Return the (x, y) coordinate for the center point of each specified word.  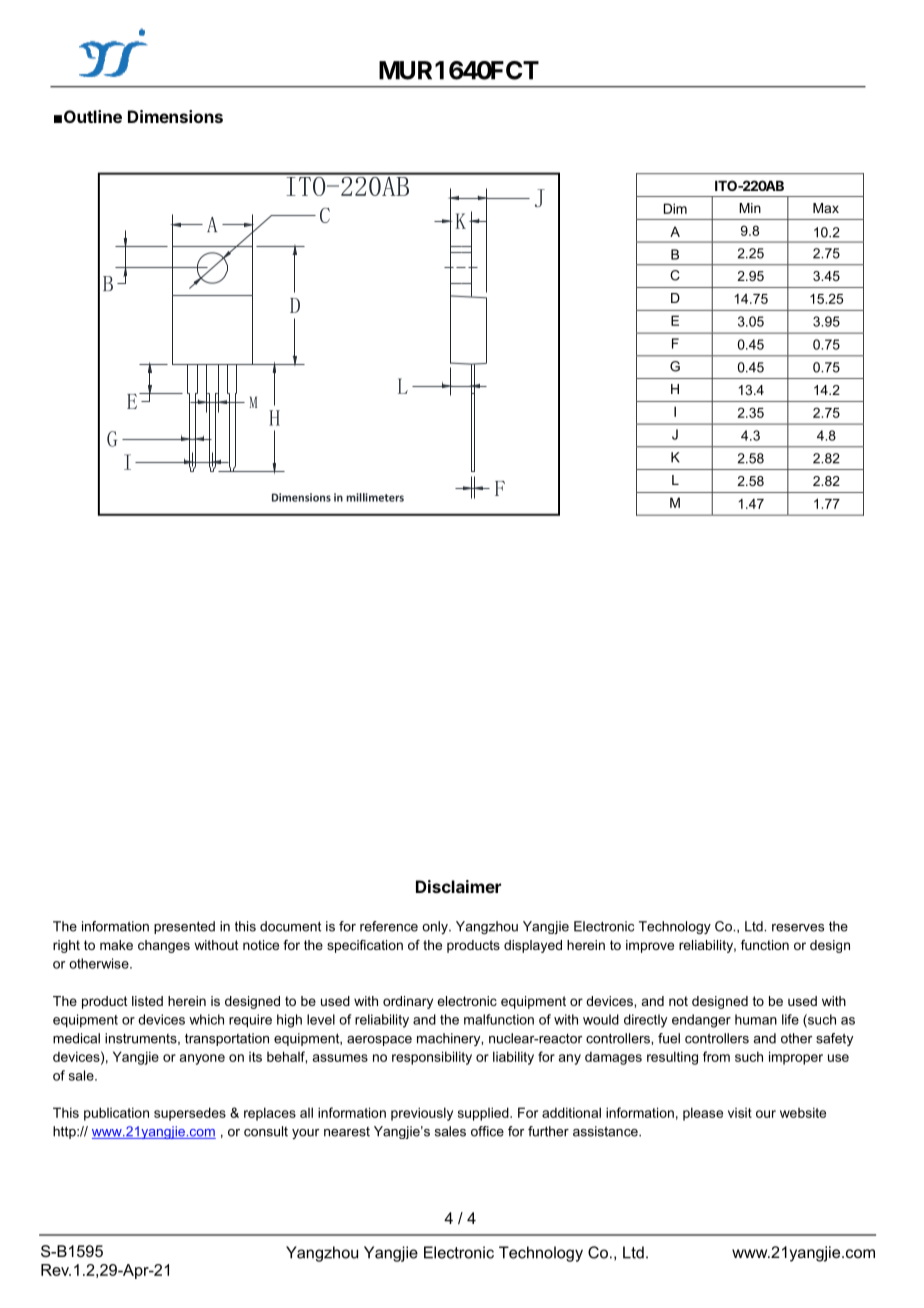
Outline (93, 116)
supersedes (190, 1114)
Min (750, 208)
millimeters (375, 497)
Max (826, 208)
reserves (798, 928)
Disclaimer (458, 886)
